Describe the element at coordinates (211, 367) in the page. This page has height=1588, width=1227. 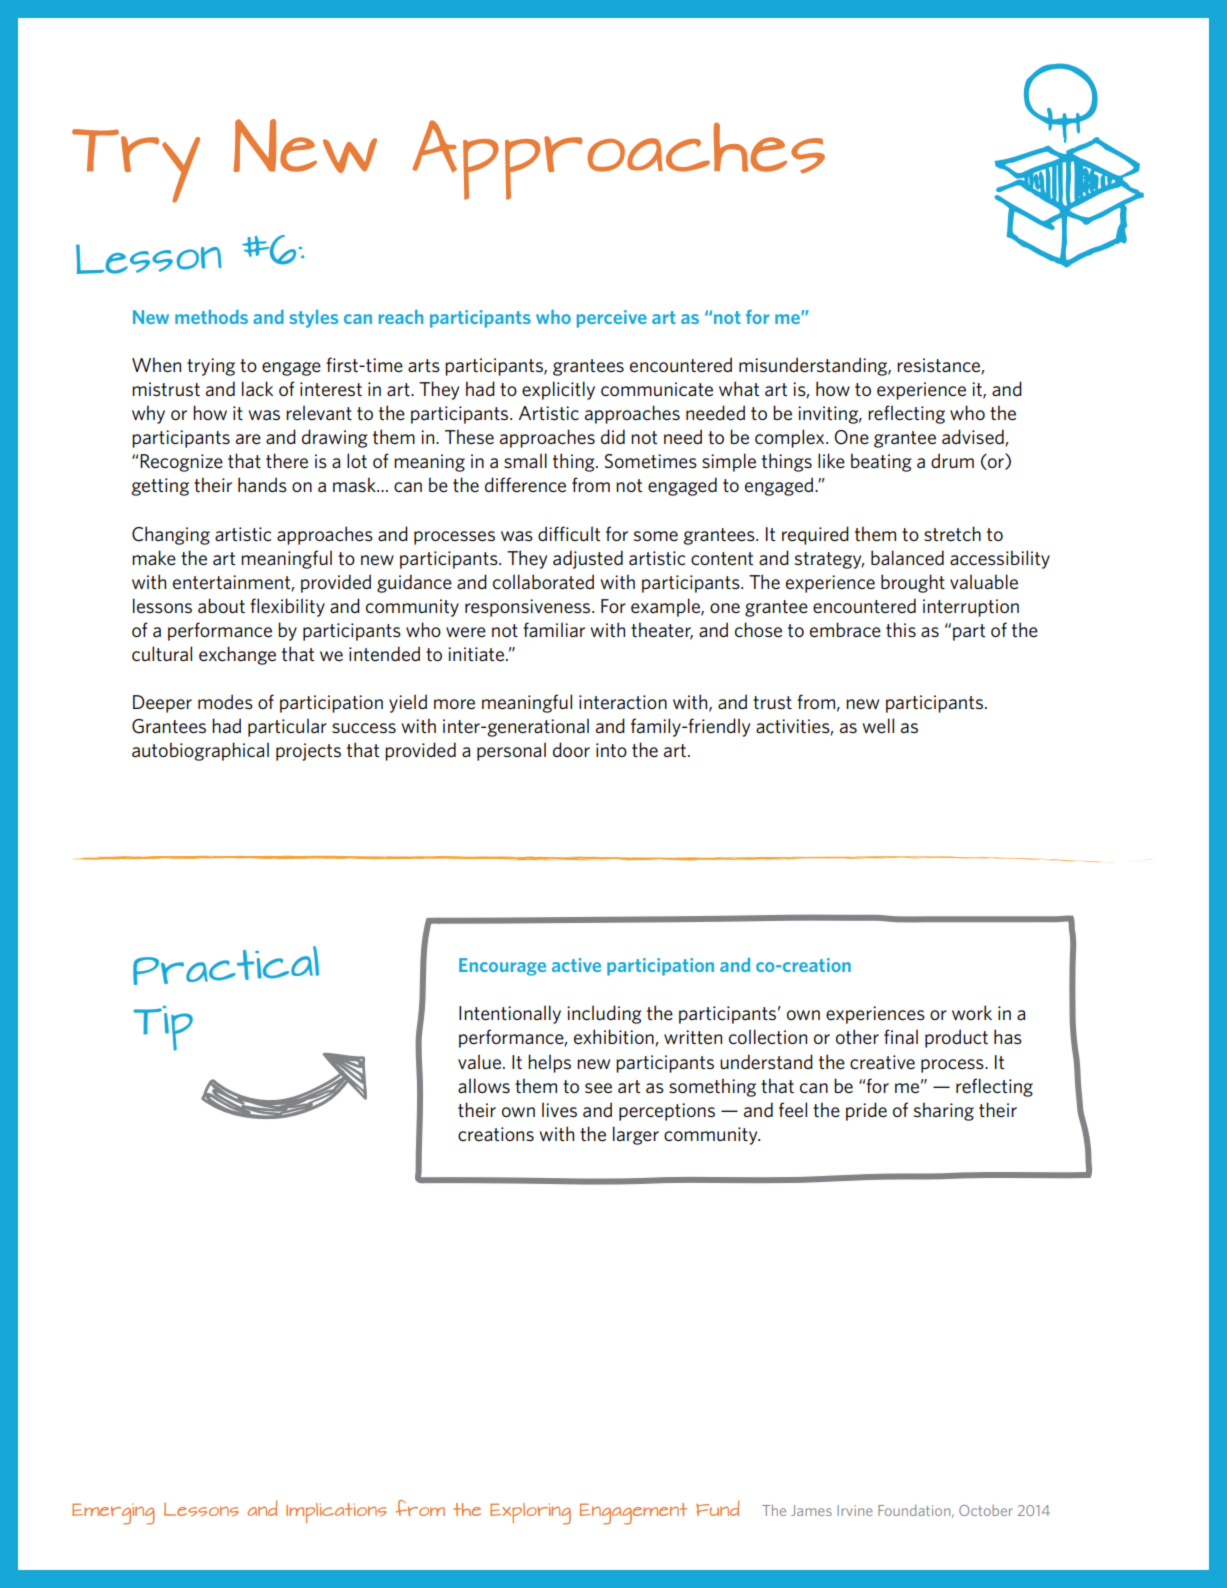
I see `trying` at that location.
